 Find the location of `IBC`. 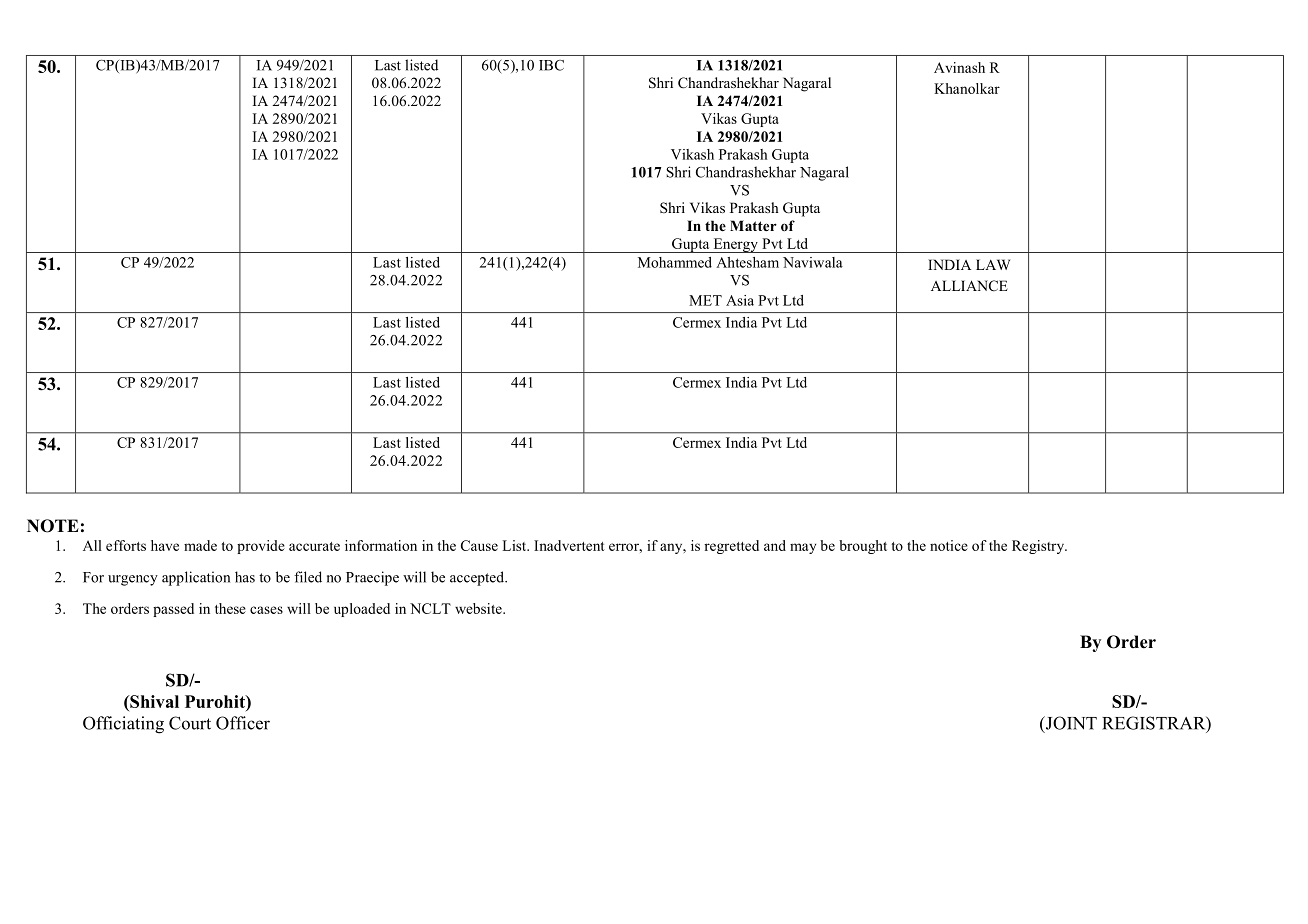

IBC is located at coordinates (551, 65).
